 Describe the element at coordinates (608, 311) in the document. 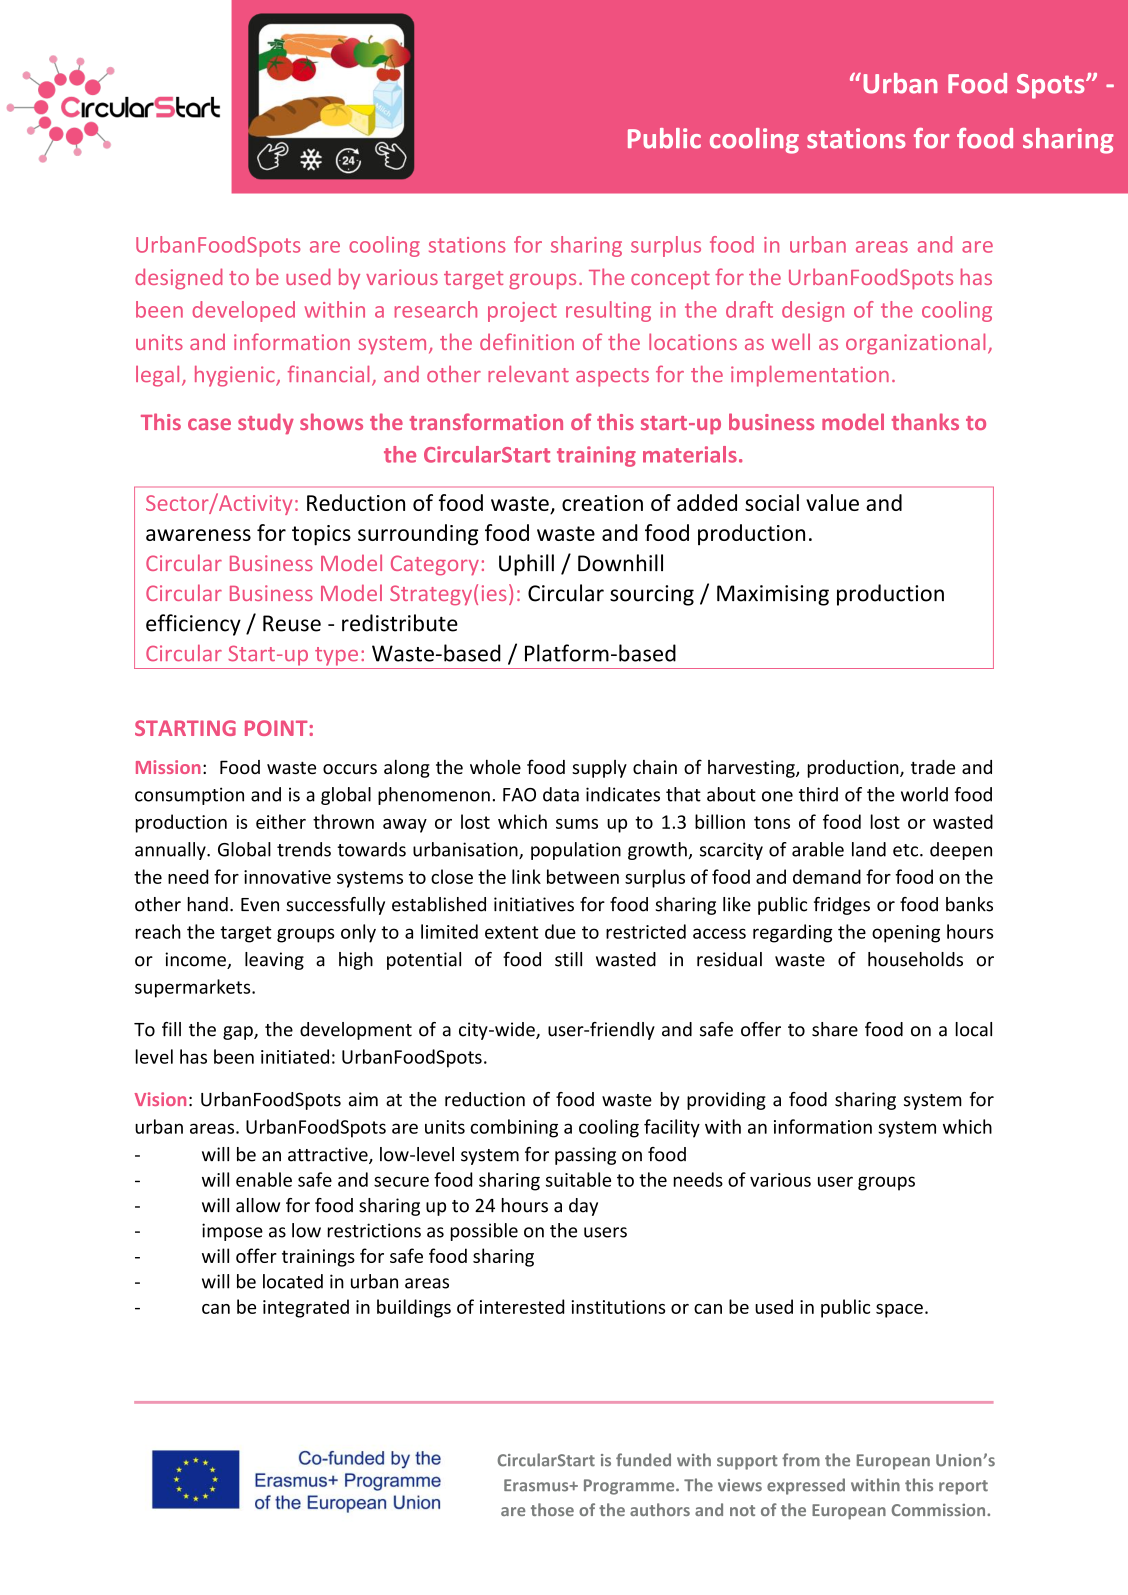

I see `resulting` at that location.
